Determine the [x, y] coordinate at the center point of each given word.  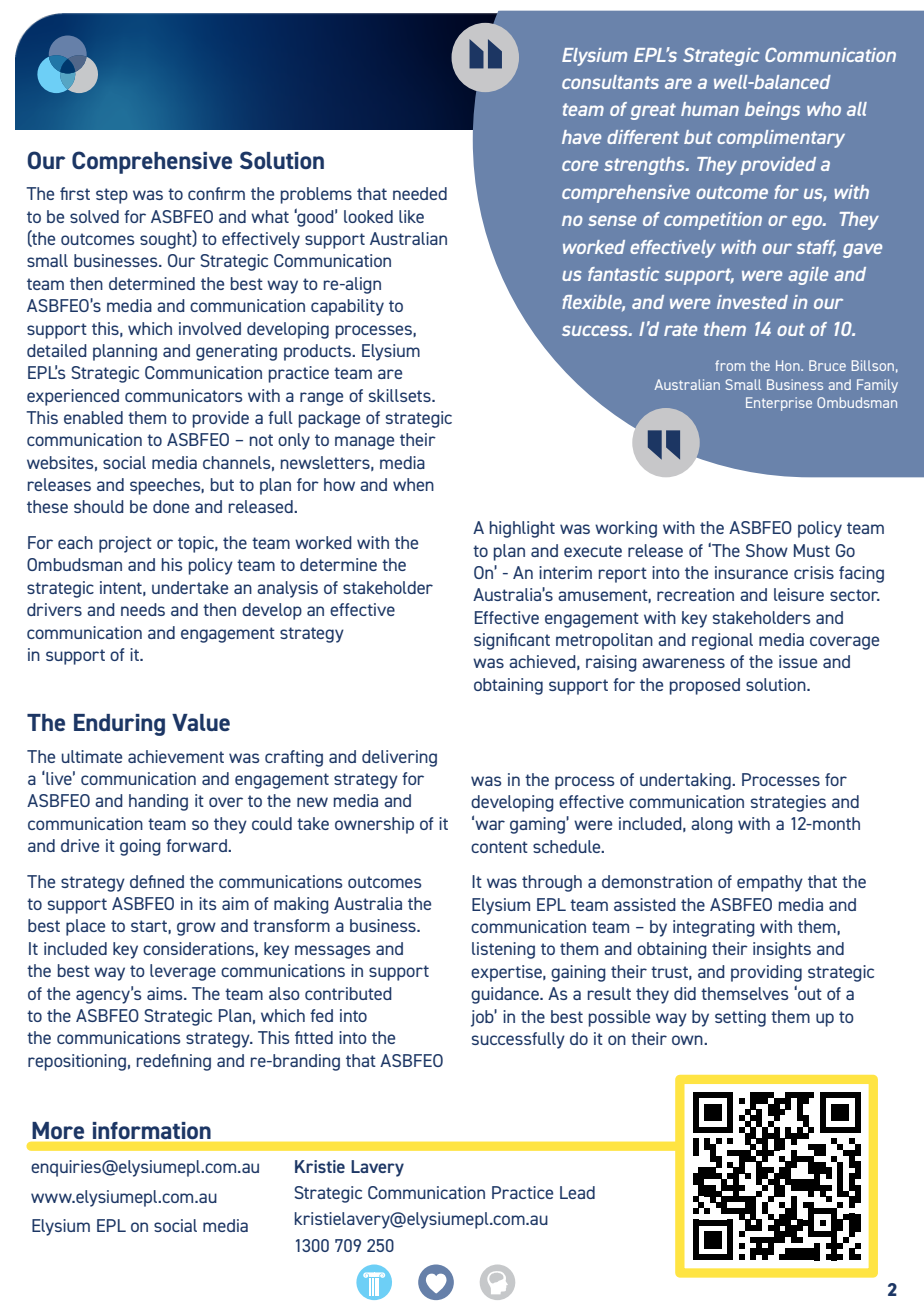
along [712, 825]
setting [740, 1018]
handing [158, 802]
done [171, 506]
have [581, 137]
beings [772, 111]
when [413, 484]
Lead [577, 1192]
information [152, 1130]
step [112, 196]
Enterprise [779, 404]
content [499, 847]
